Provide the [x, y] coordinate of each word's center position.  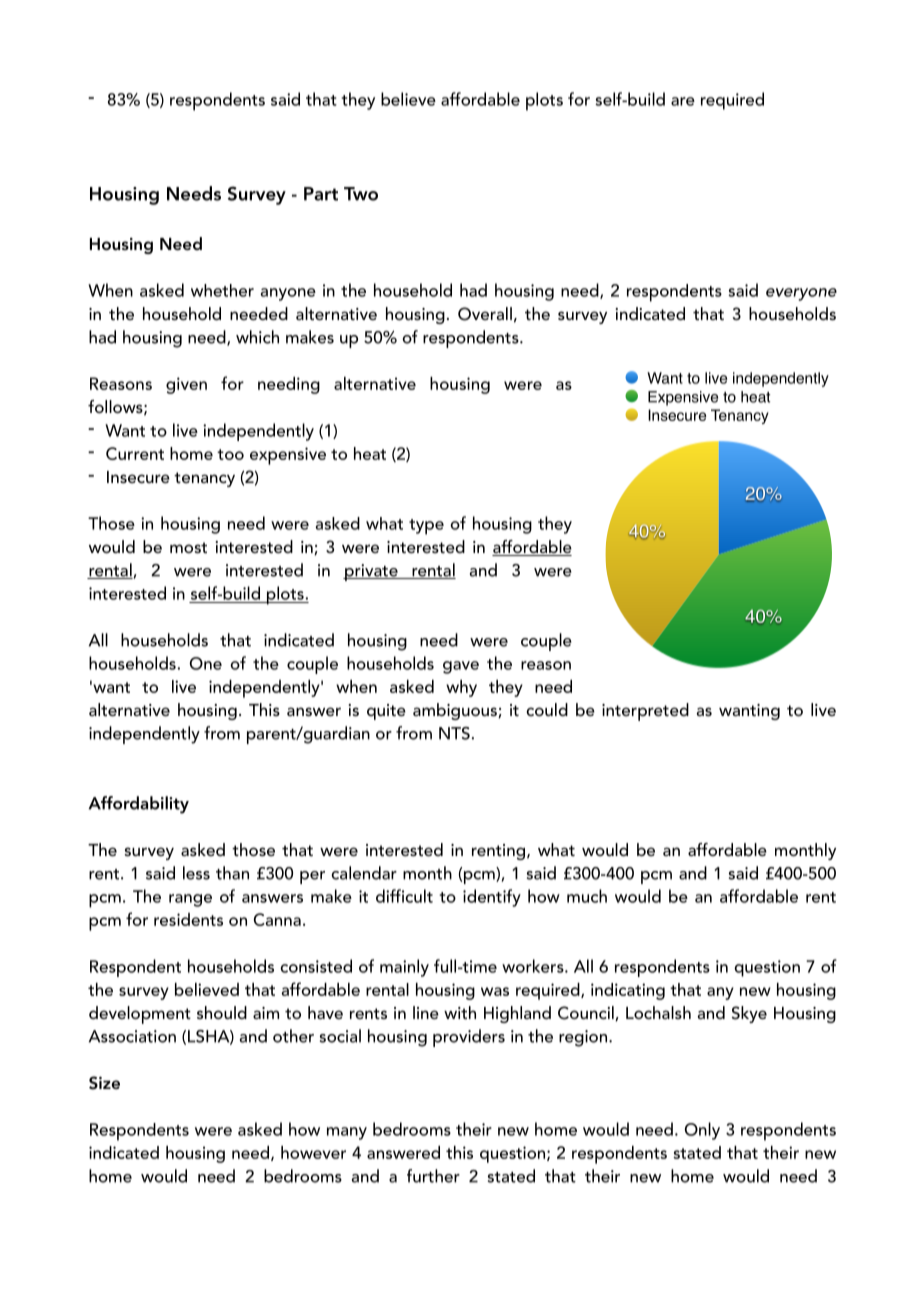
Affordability [139, 805]
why [461, 688]
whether [222, 290]
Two [361, 194]
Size [104, 1083]
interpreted [645, 712]
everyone [801, 294]
